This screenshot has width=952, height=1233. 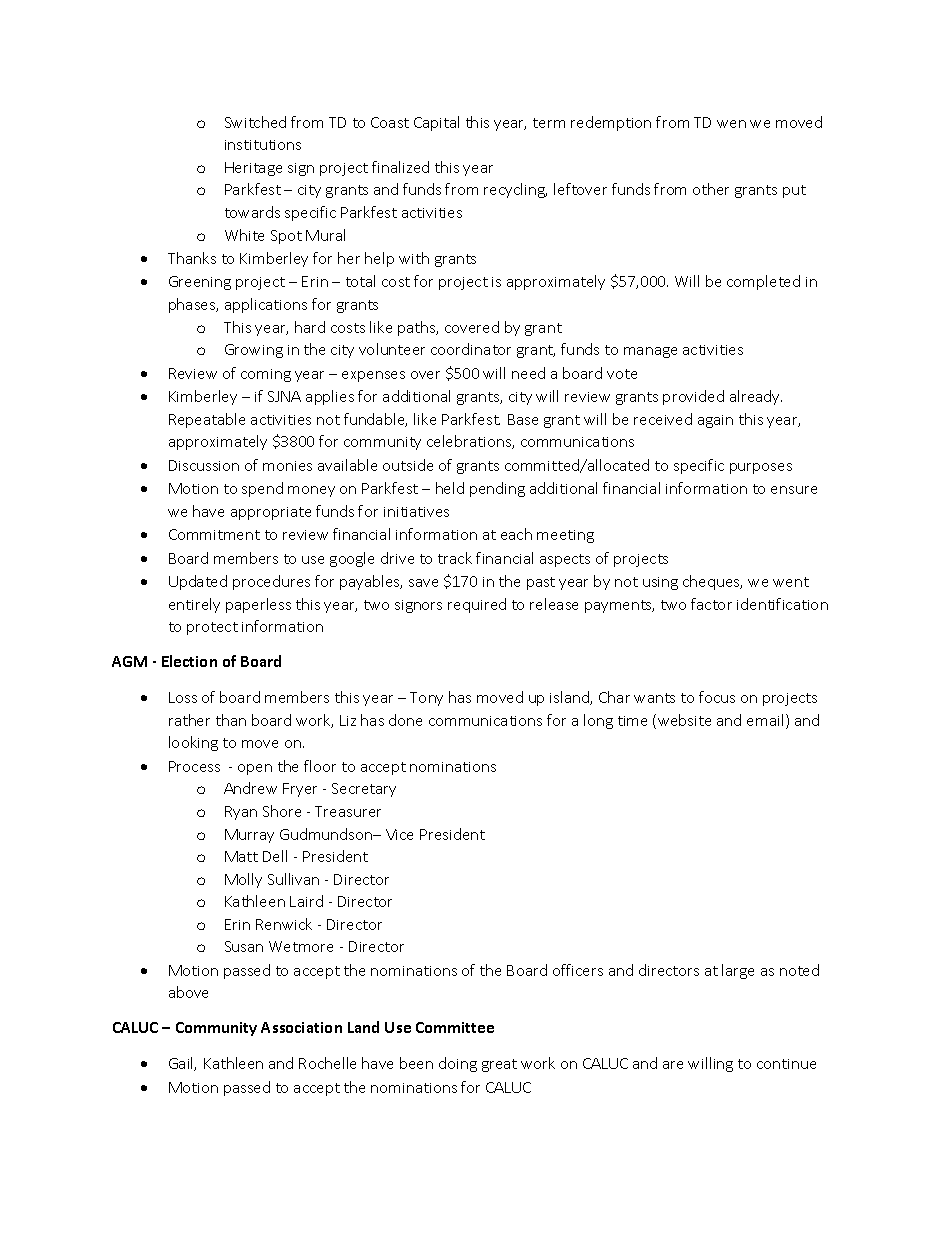 I want to click on are, so click(x=673, y=1065).
